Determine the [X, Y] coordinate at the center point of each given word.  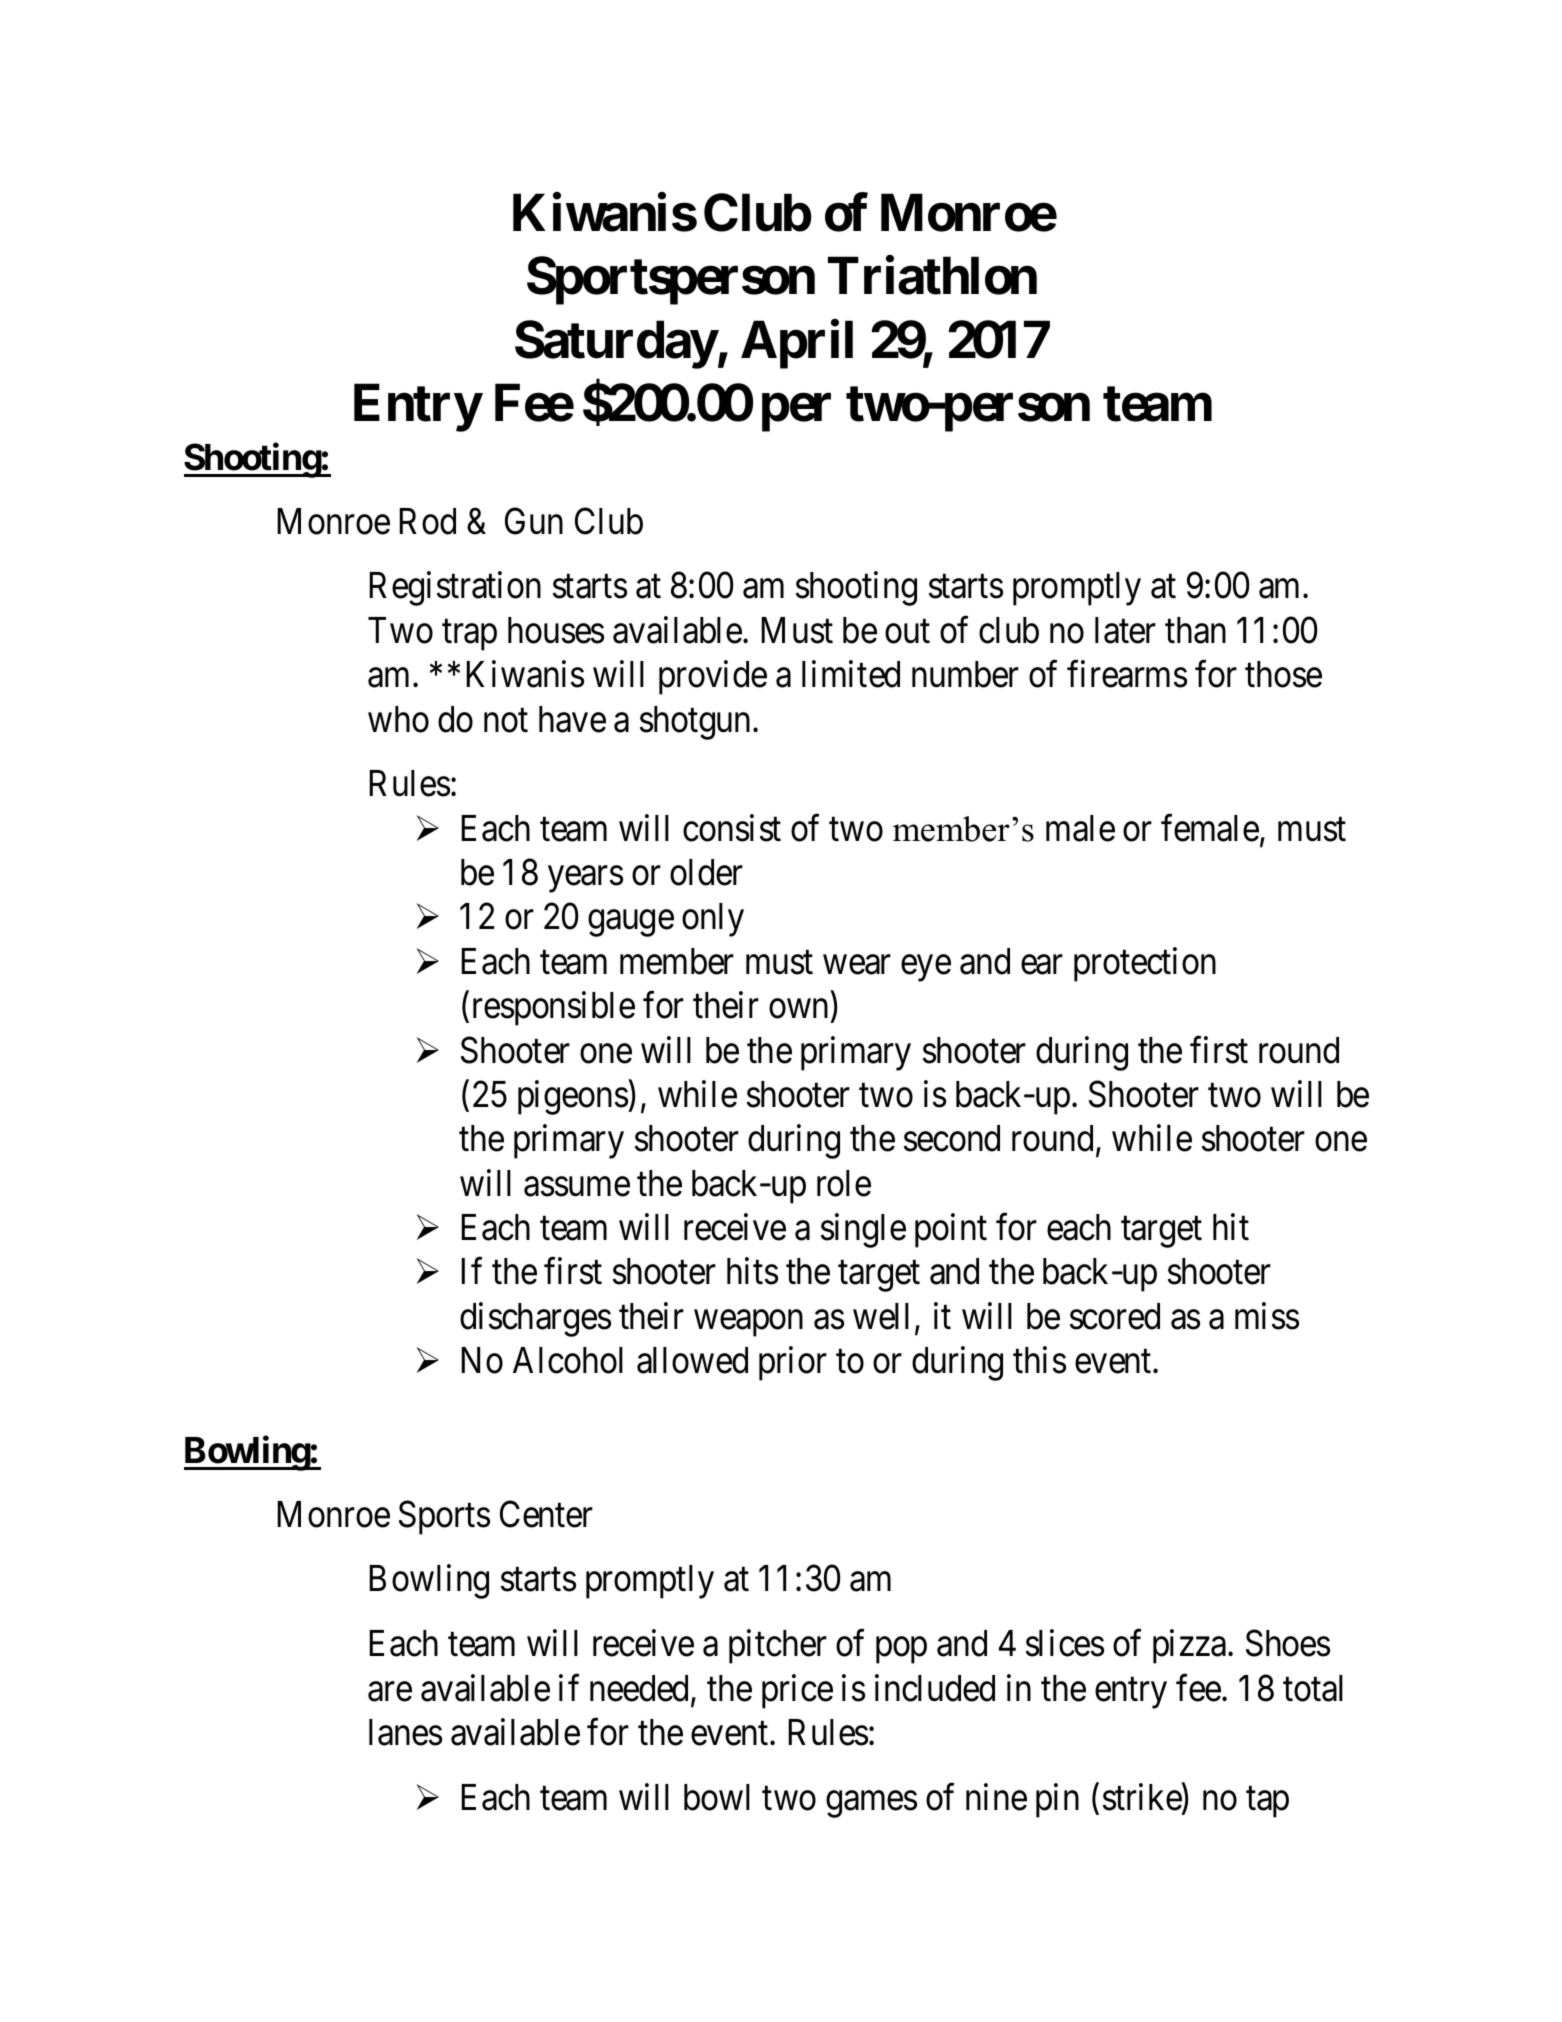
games [871, 1804]
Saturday [616, 344]
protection [1145, 964]
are [390, 1692]
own [800, 1011]
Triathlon [932, 276]
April [797, 344]
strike [1143, 1798]
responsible [554, 1009]
